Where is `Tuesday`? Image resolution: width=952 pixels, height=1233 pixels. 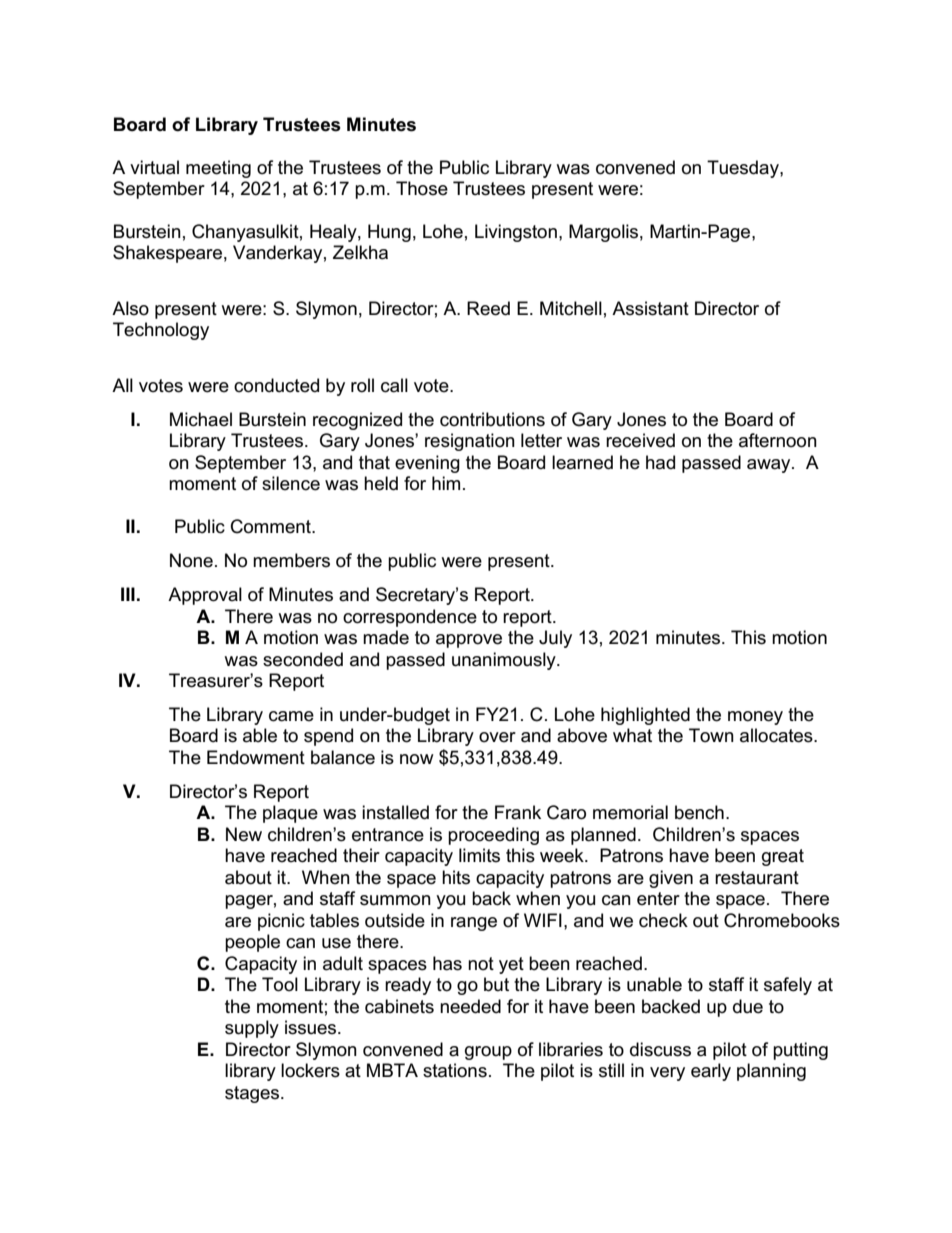
Tuesday is located at coordinates (744, 169).
